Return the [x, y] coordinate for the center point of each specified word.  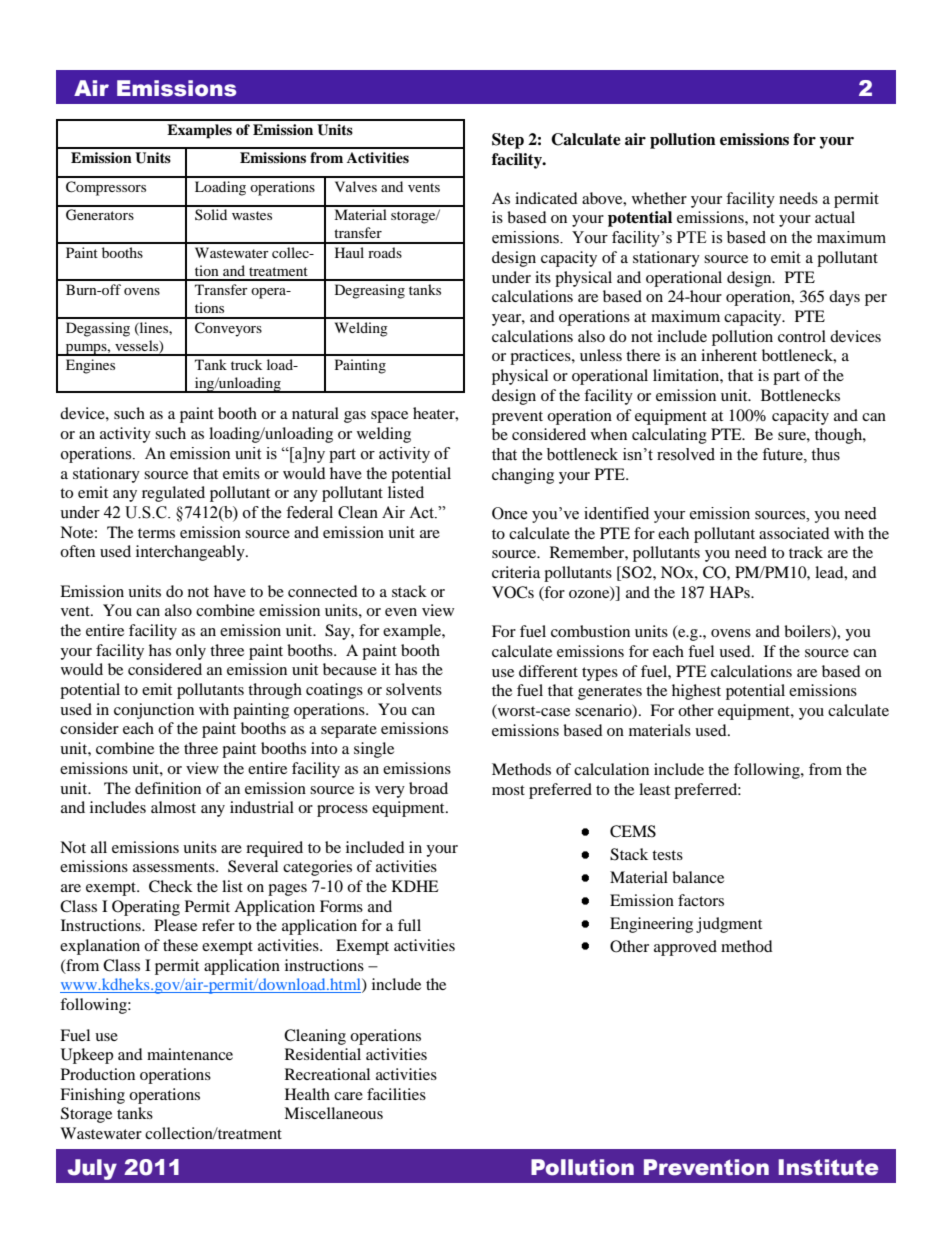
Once [510, 513]
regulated [173, 494]
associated [794, 533]
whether [659, 198]
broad [428, 788]
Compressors [106, 188]
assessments [175, 867]
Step [508, 141]
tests [667, 855]
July [92, 1169]
